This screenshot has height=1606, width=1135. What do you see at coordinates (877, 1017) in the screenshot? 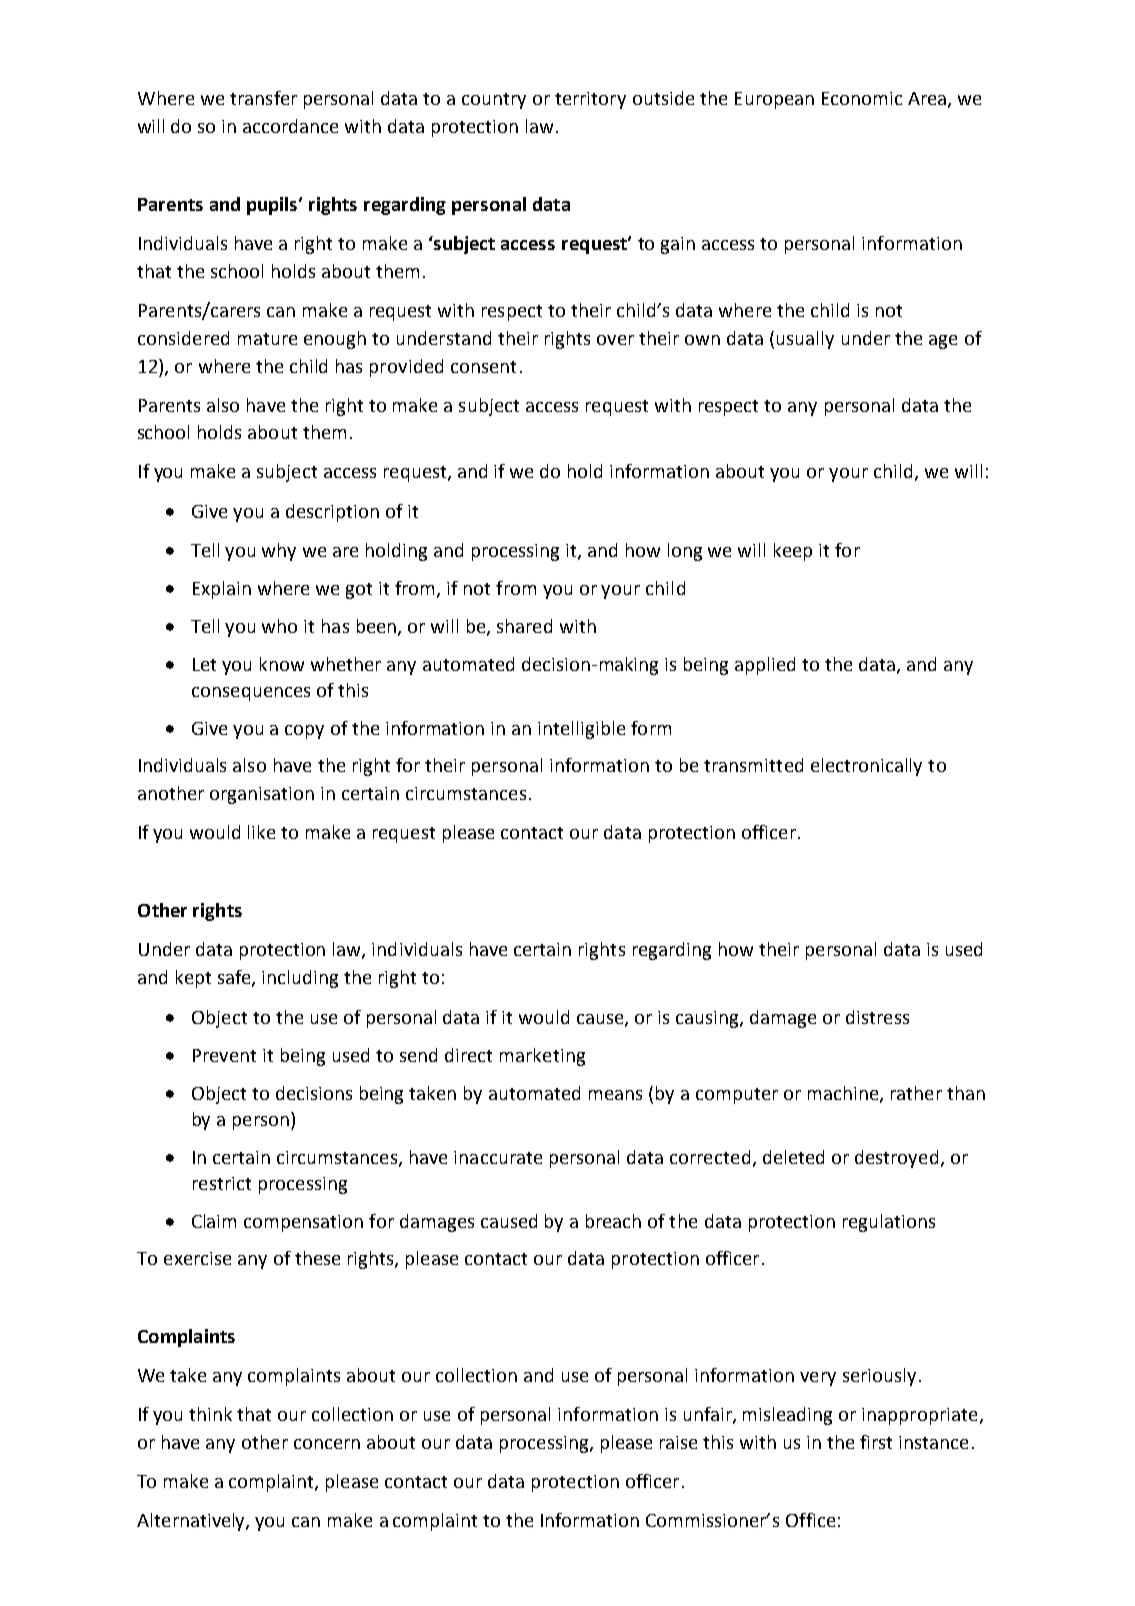
I see `distress` at bounding box center [877, 1017].
